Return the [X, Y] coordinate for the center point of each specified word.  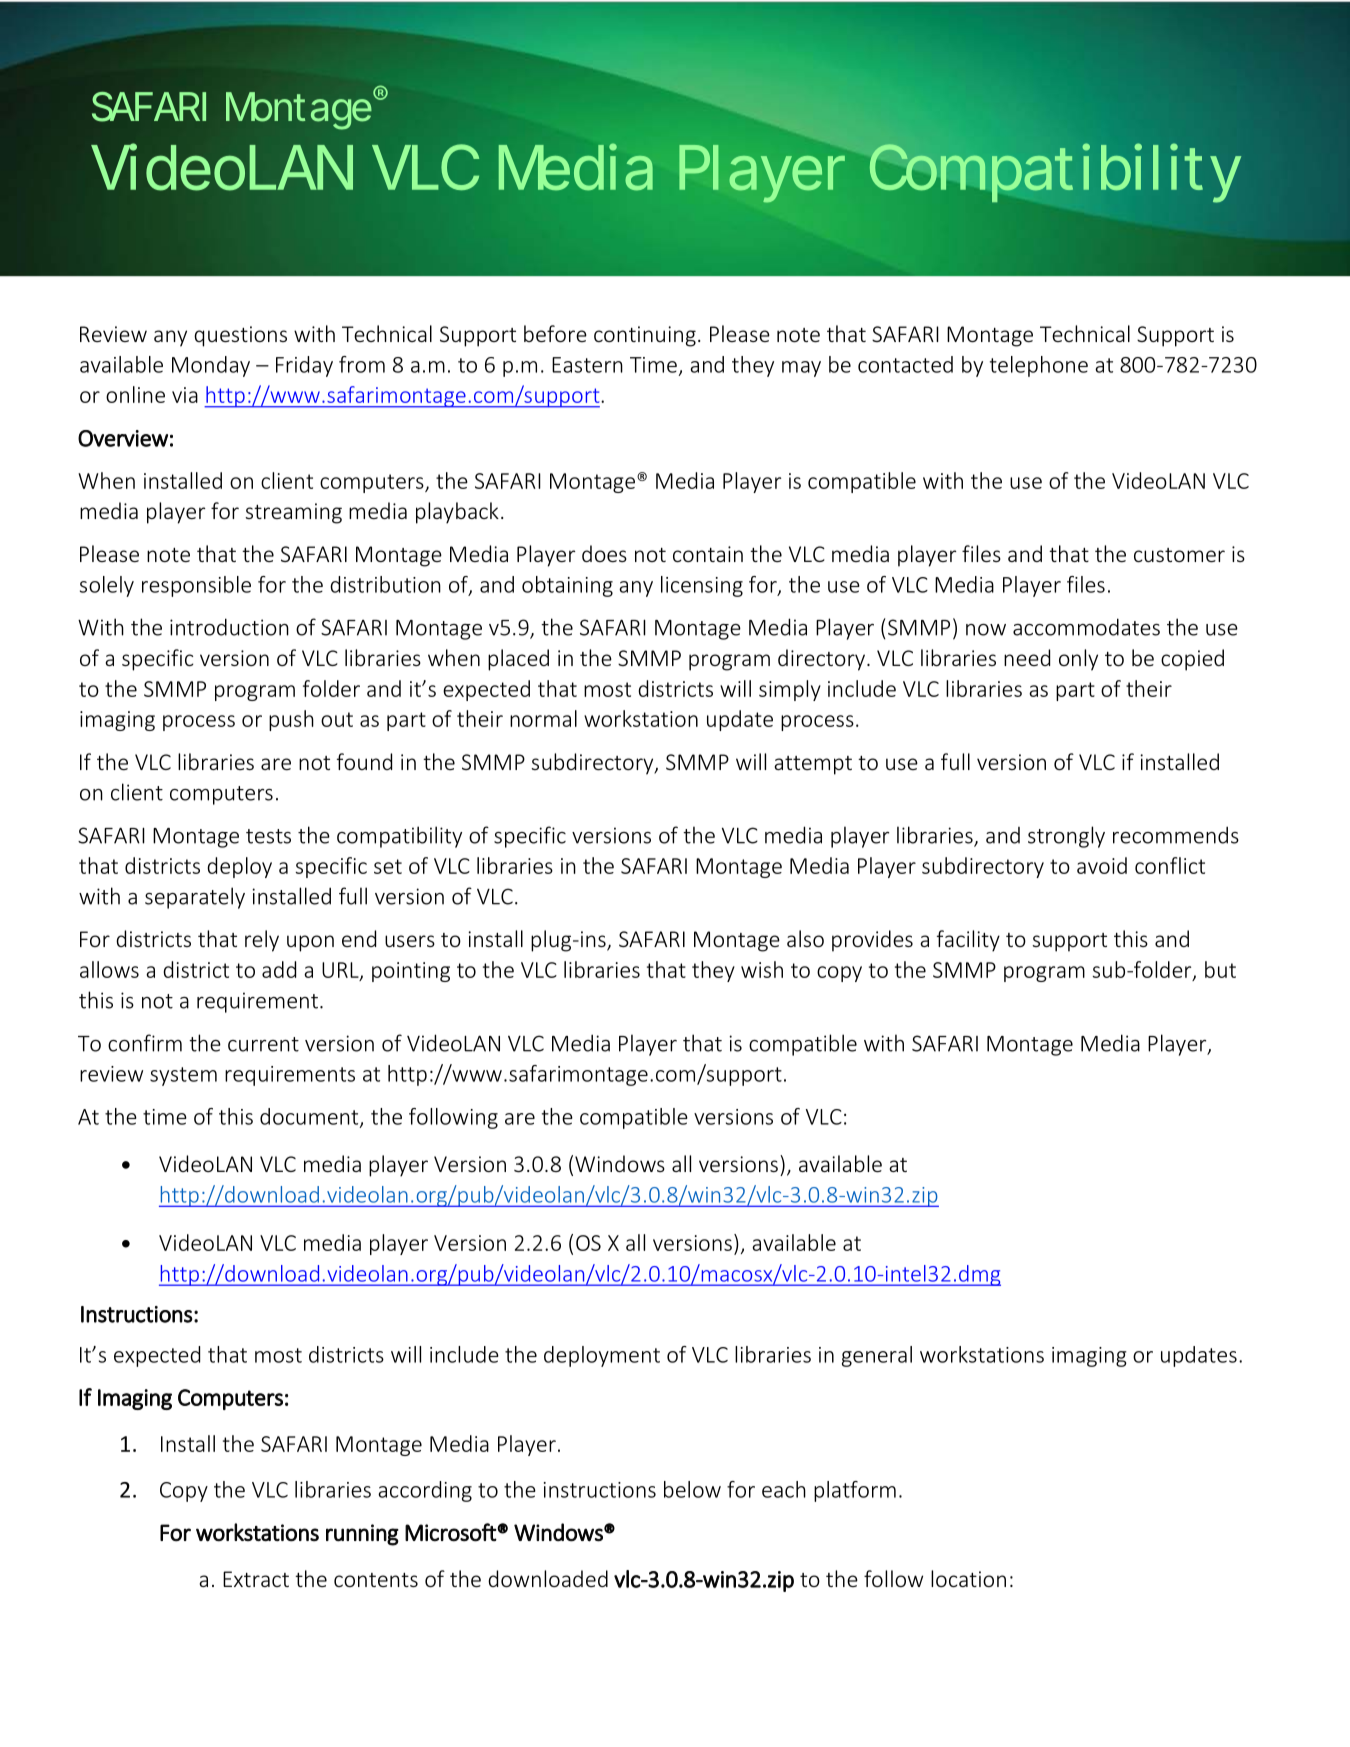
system [183, 1076]
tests [268, 836]
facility [968, 941]
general [877, 1356]
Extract [256, 1579]
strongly [1066, 837]
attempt [813, 765]
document [310, 1117]
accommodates [1086, 627]
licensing [702, 586]
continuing [645, 336]
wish [762, 969]
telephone [1039, 366]
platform [855, 1491]
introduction [229, 627]
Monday [211, 366]
